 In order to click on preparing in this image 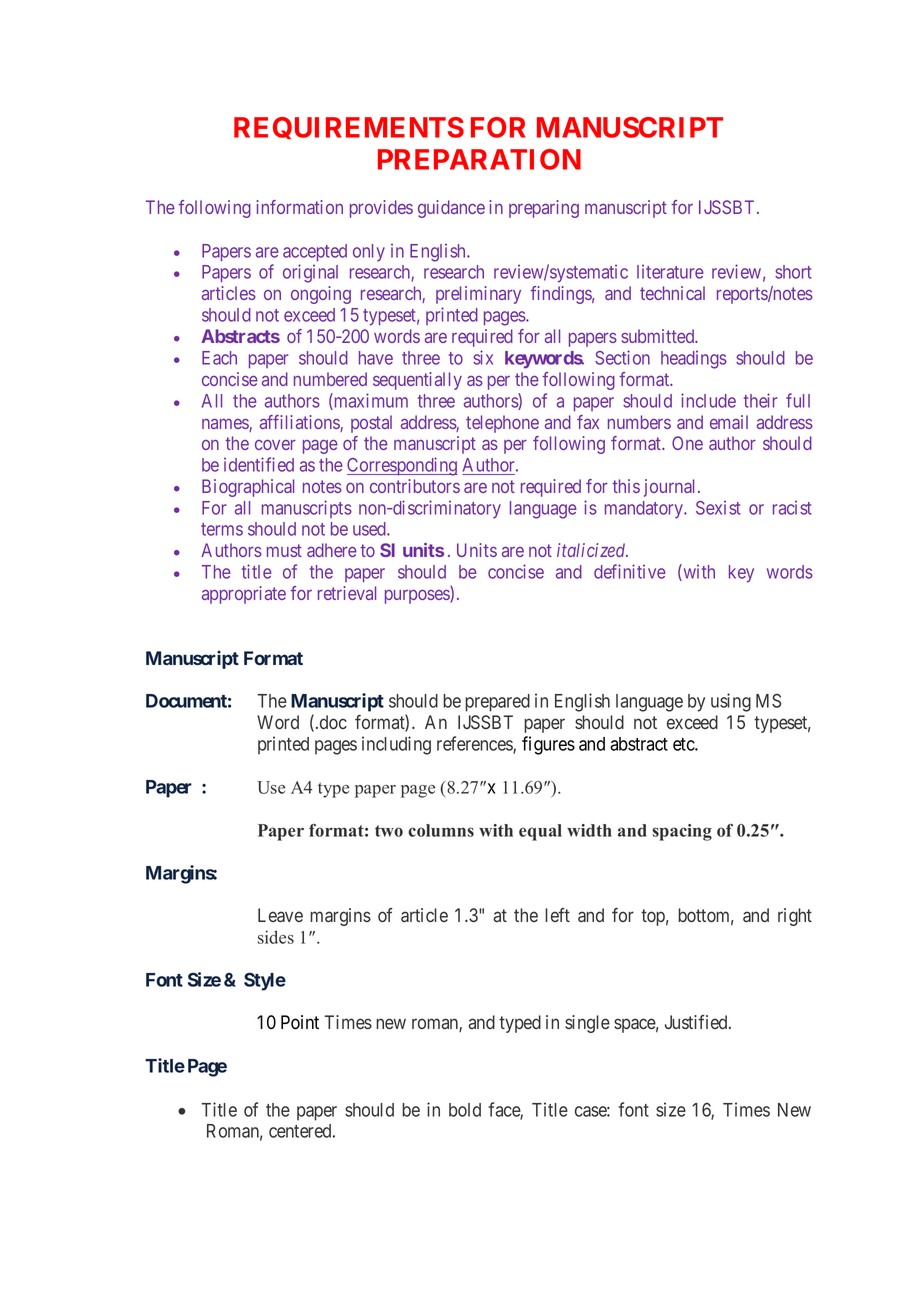, I will do `click(544, 209)`.
